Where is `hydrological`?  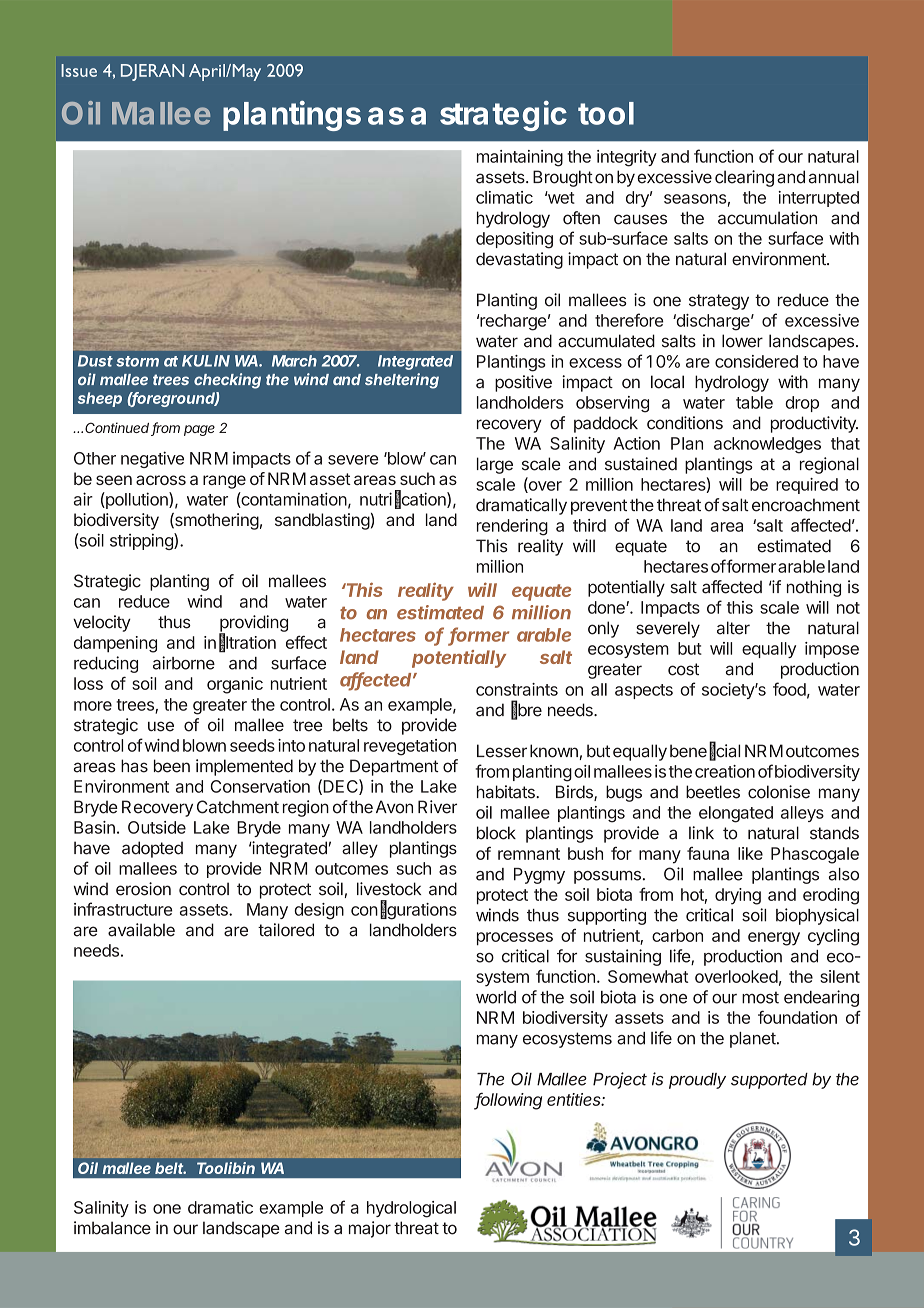 hydrological is located at coordinates (411, 1209).
